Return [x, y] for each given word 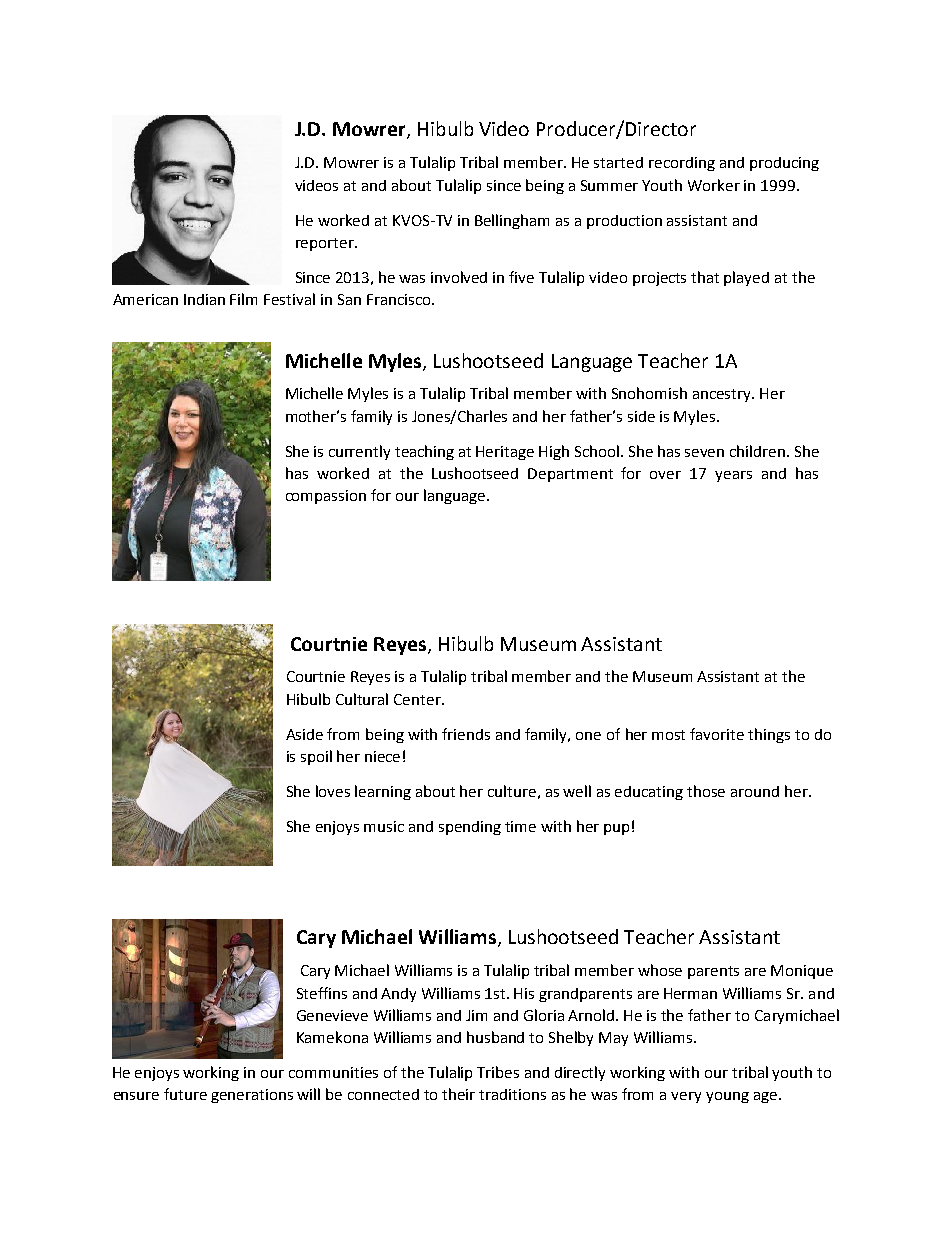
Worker [714, 185]
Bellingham [512, 221]
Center [419, 699]
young [727, 1097]
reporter [326, 244]
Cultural [362, 699]
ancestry [723, 395]
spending [470, 828]
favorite [717, 734]
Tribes [498, 1072]
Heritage [505, 453]
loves [333, 791]
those [706, 791]
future [185, 1094]
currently [359, 452]
